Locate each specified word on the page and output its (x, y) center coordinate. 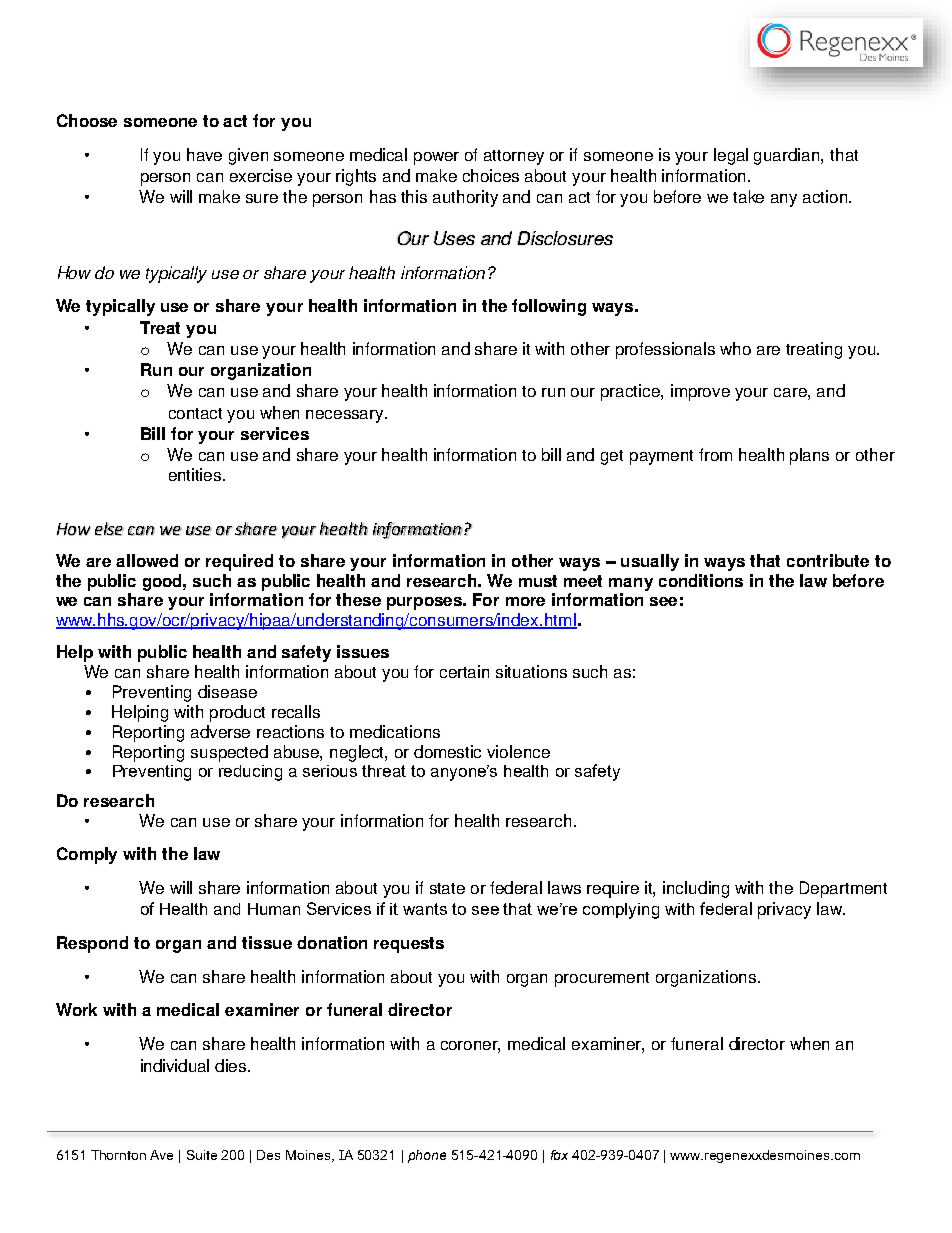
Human (274, 909)
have (204, 154)
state (447, 888)
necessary (346, 416)
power (436, 158)
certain (464, 671)
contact (195, 413)
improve (700, 392)
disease (227, 691)
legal (731, 156)
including (696, 889)
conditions (701, 580)
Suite (202, 1155)
